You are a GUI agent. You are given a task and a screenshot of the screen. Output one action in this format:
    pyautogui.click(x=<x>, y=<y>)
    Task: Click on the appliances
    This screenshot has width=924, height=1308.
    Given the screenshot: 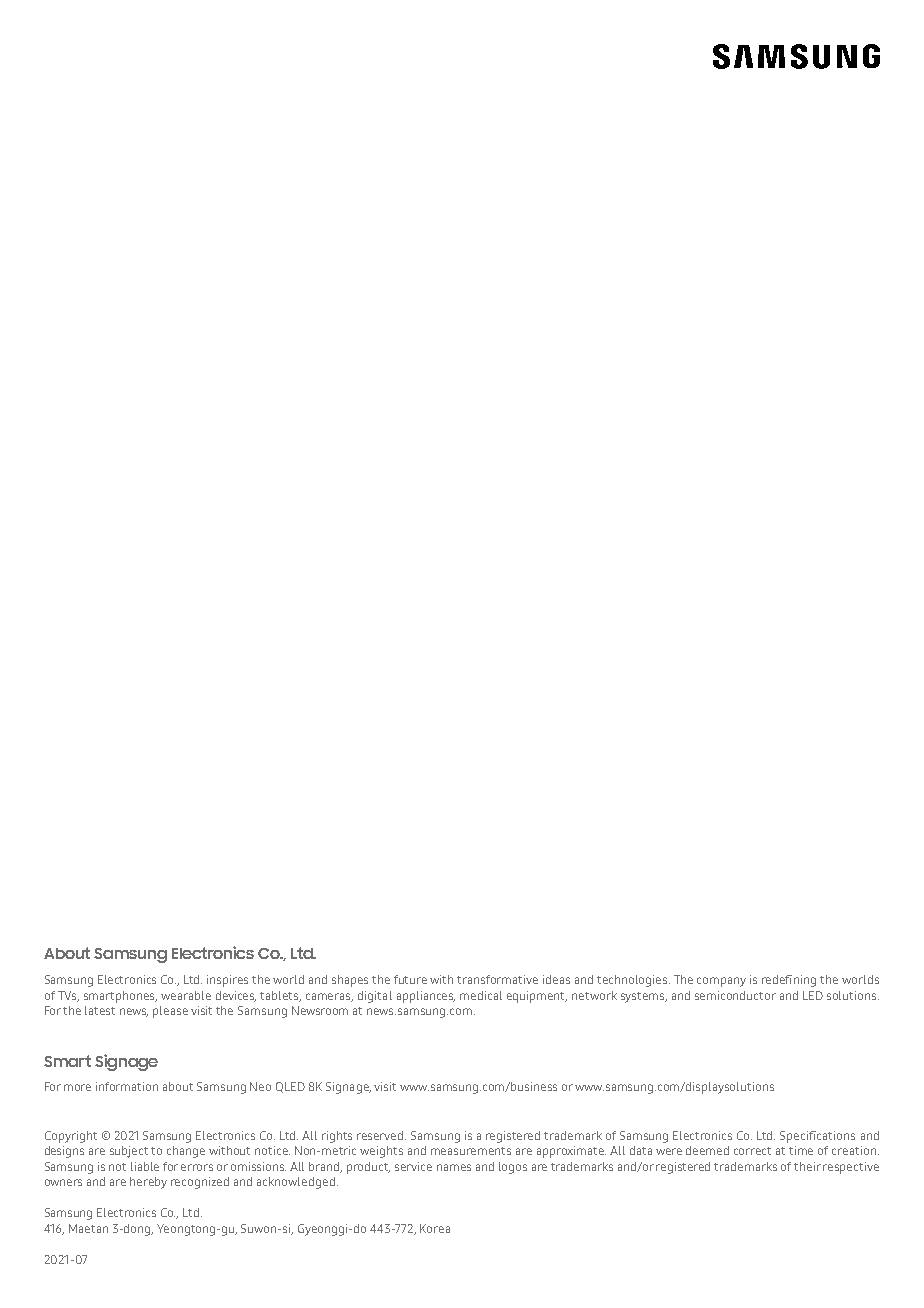 What is the action you would take?
    pyautogui.click(x=426, y=997)
